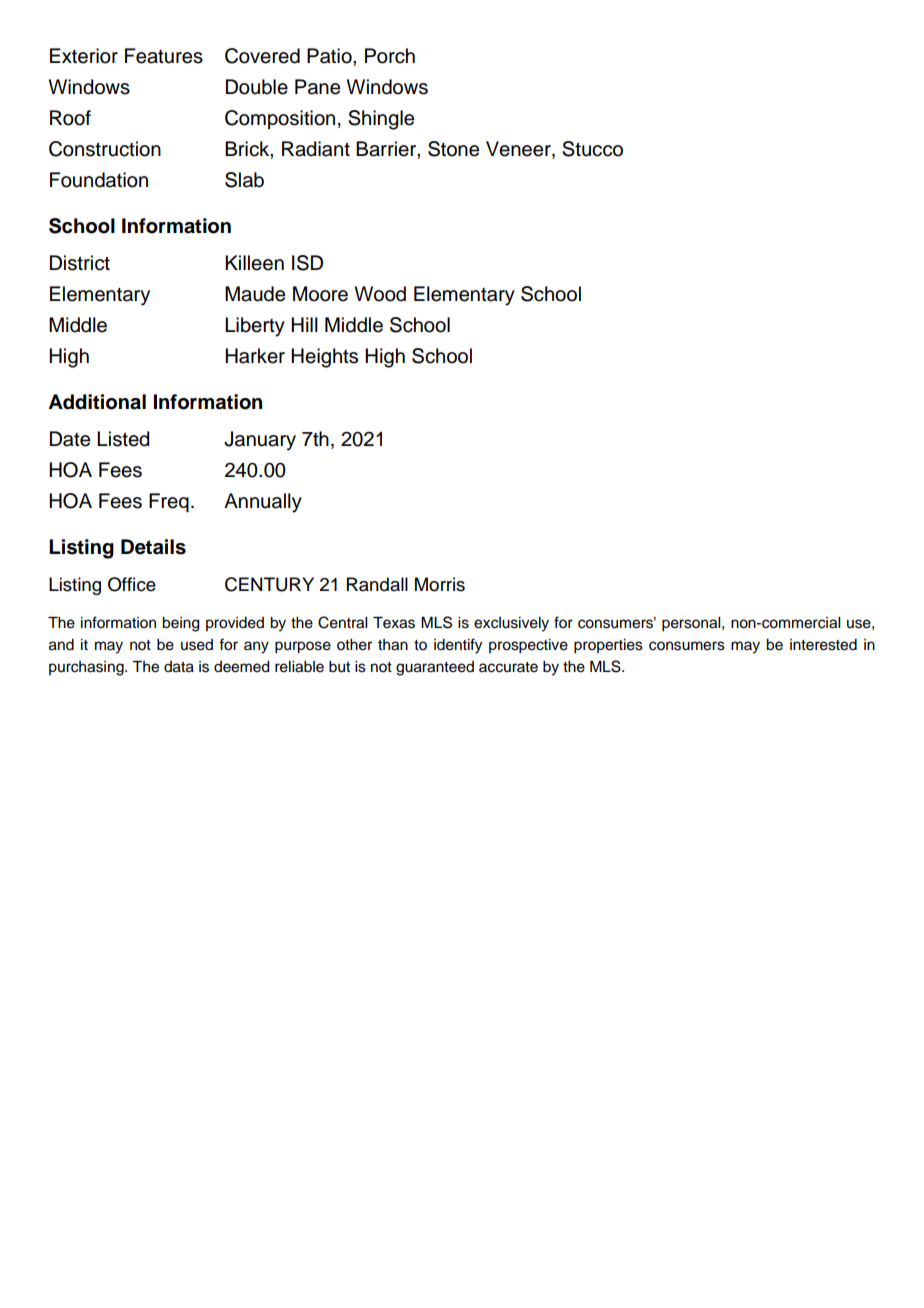  Describe the element at coordinates (123, 439) in the image. I see `Listed` at that location.
